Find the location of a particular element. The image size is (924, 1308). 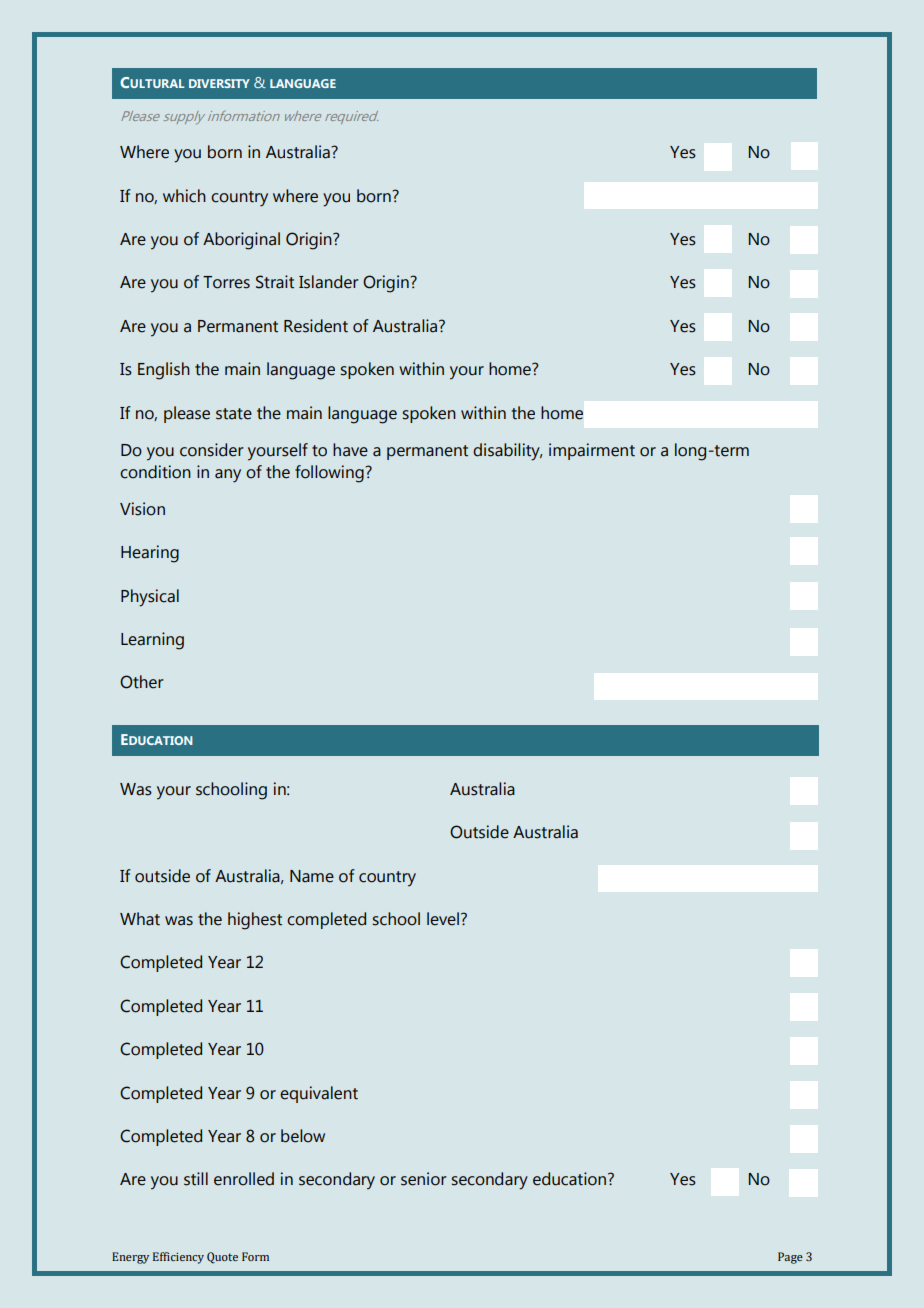

have is located at coordinates (350, 450).
